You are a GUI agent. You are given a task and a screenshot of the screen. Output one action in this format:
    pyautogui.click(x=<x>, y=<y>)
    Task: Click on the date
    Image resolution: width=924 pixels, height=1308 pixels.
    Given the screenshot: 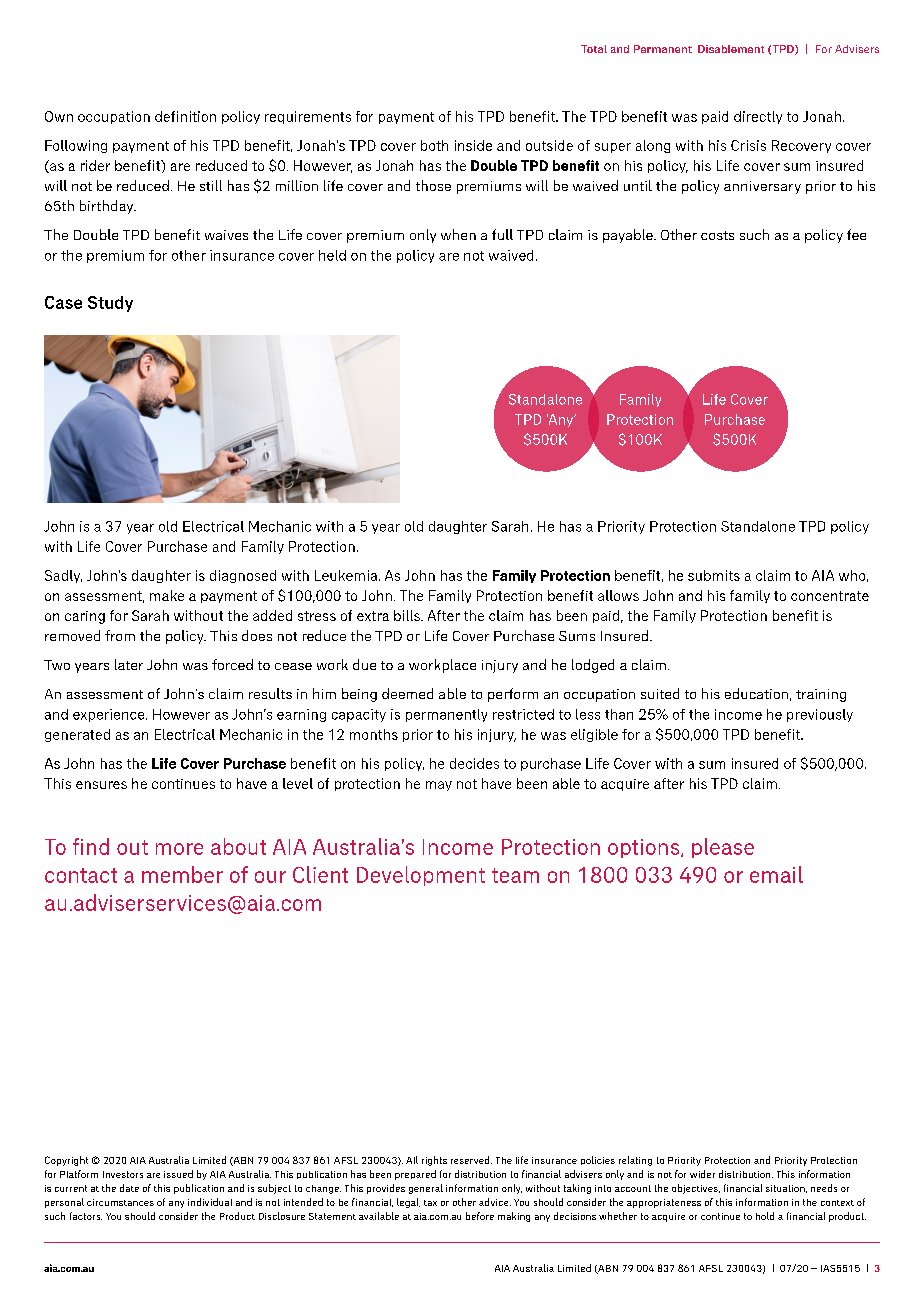 What is the action you would take?
    pyautogui.click(x=129, y=1188)
